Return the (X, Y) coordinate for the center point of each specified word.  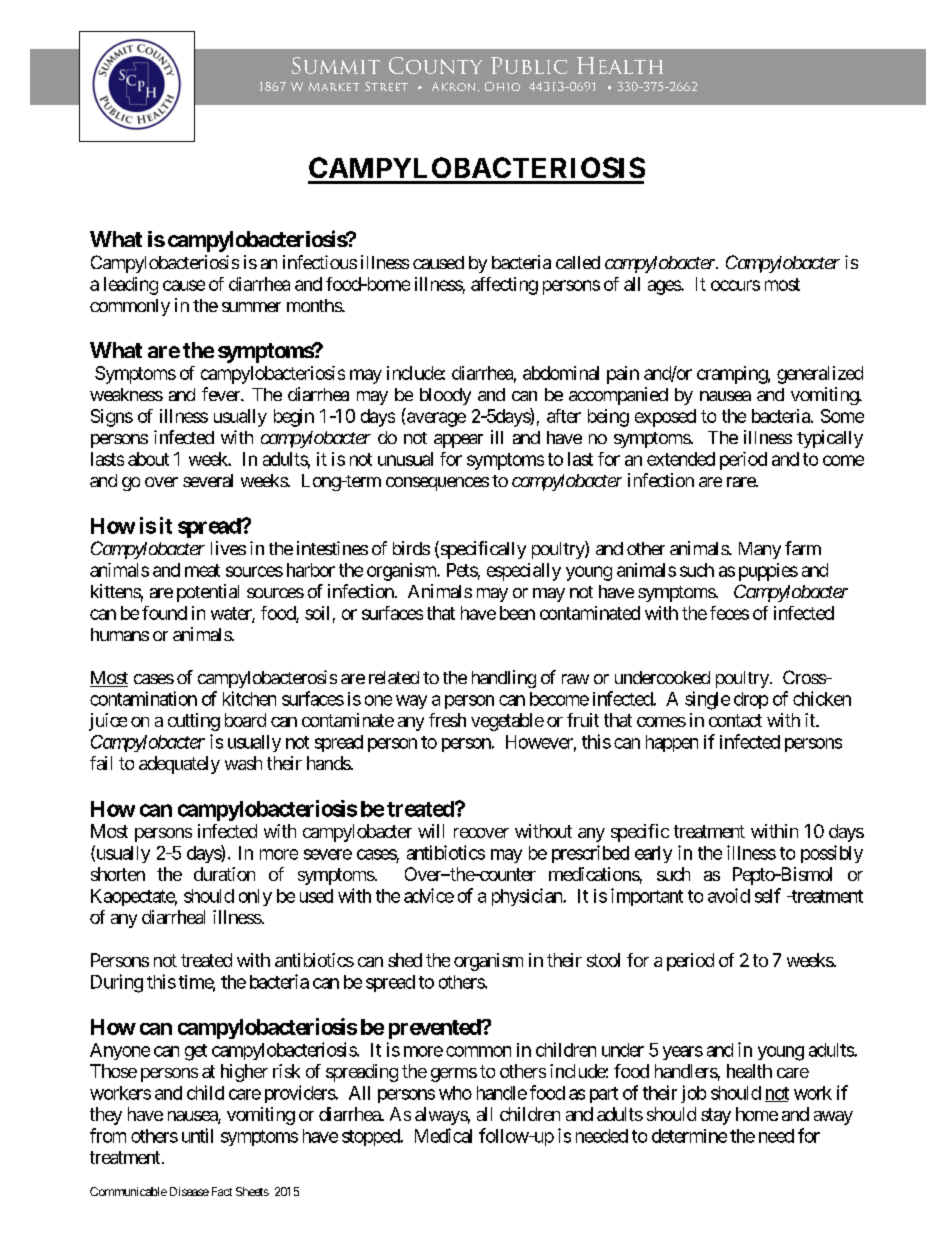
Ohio (502, 86)
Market (334, 86)
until (197, 1135)
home (757, 1114)
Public (529, 65)
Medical (443, 1135)
